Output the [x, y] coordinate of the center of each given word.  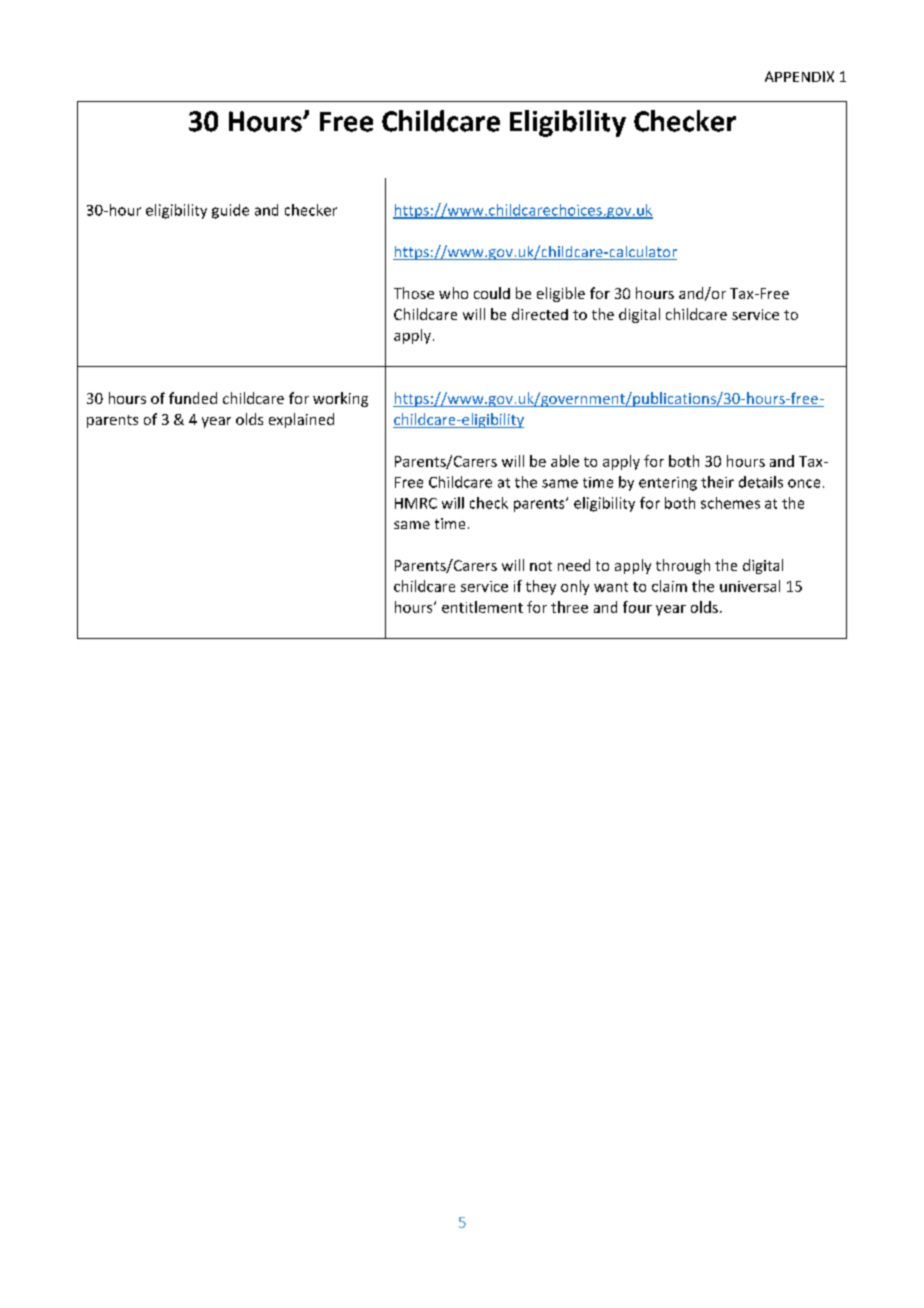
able [565, 461]
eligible [561, 294]
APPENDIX [799, 76]
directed [540, 314]
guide [230, 211]
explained [301, 420]
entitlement [482, 607]
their [717, 482]
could [492, 293]
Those [414, 293]
